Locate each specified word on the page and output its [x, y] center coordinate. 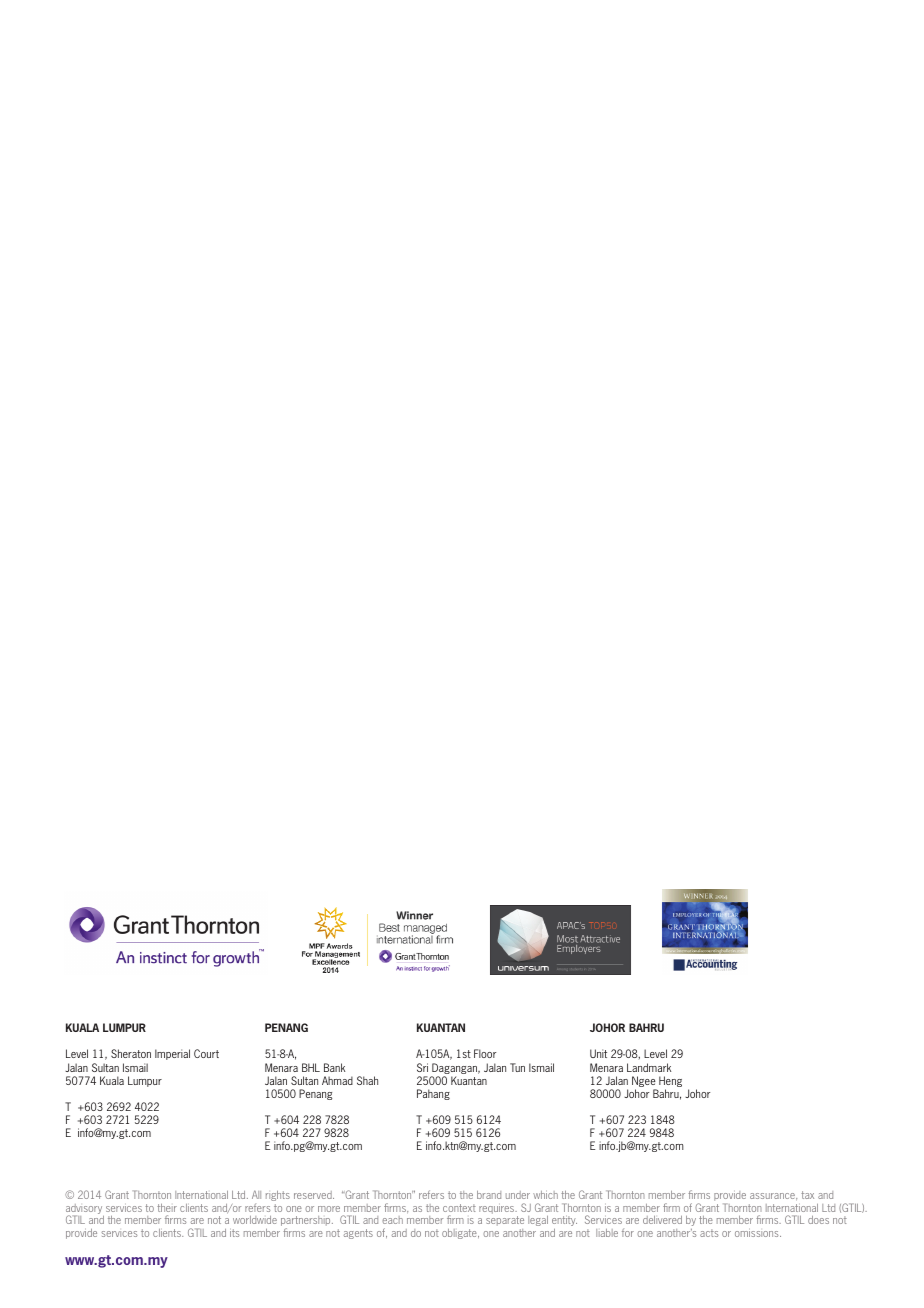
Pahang [433, 1094]
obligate [460, 1234]
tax [807, 1195]
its [234, 1233]
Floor [485, 1053]
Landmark [649, 1067]
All [256, 1194]
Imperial [172, 1054]
